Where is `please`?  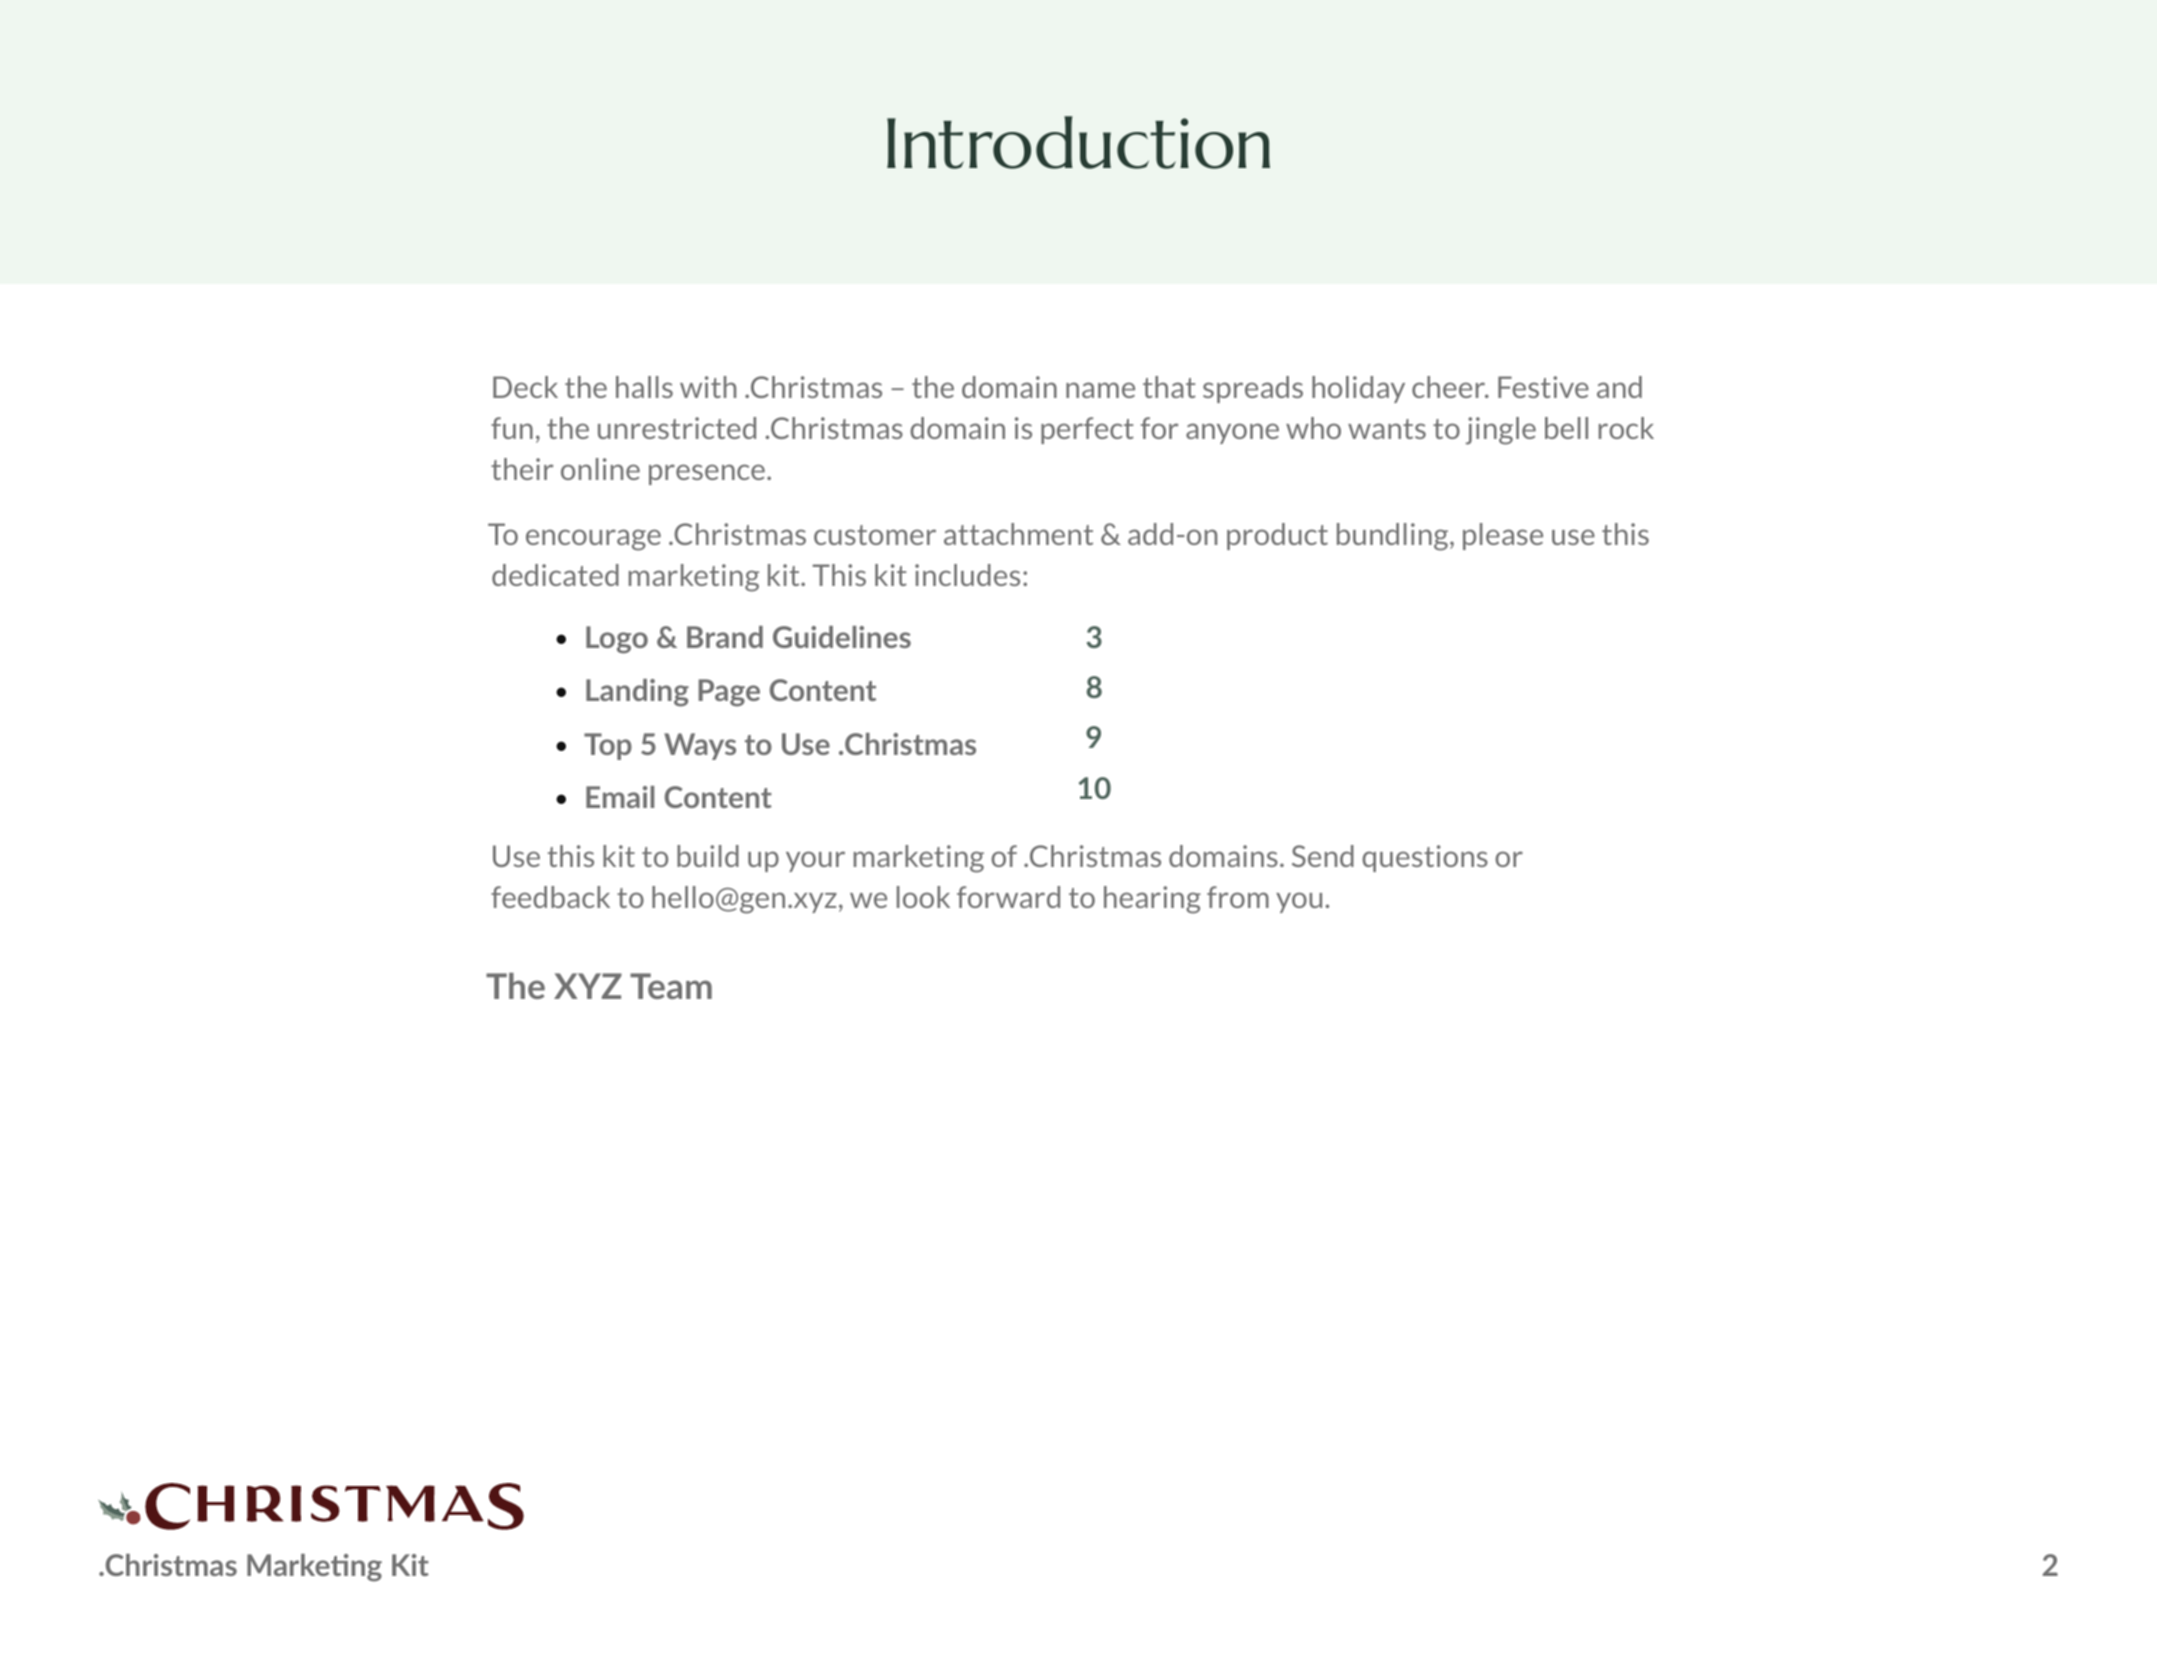
please is located at coordinates (1503, 536).
